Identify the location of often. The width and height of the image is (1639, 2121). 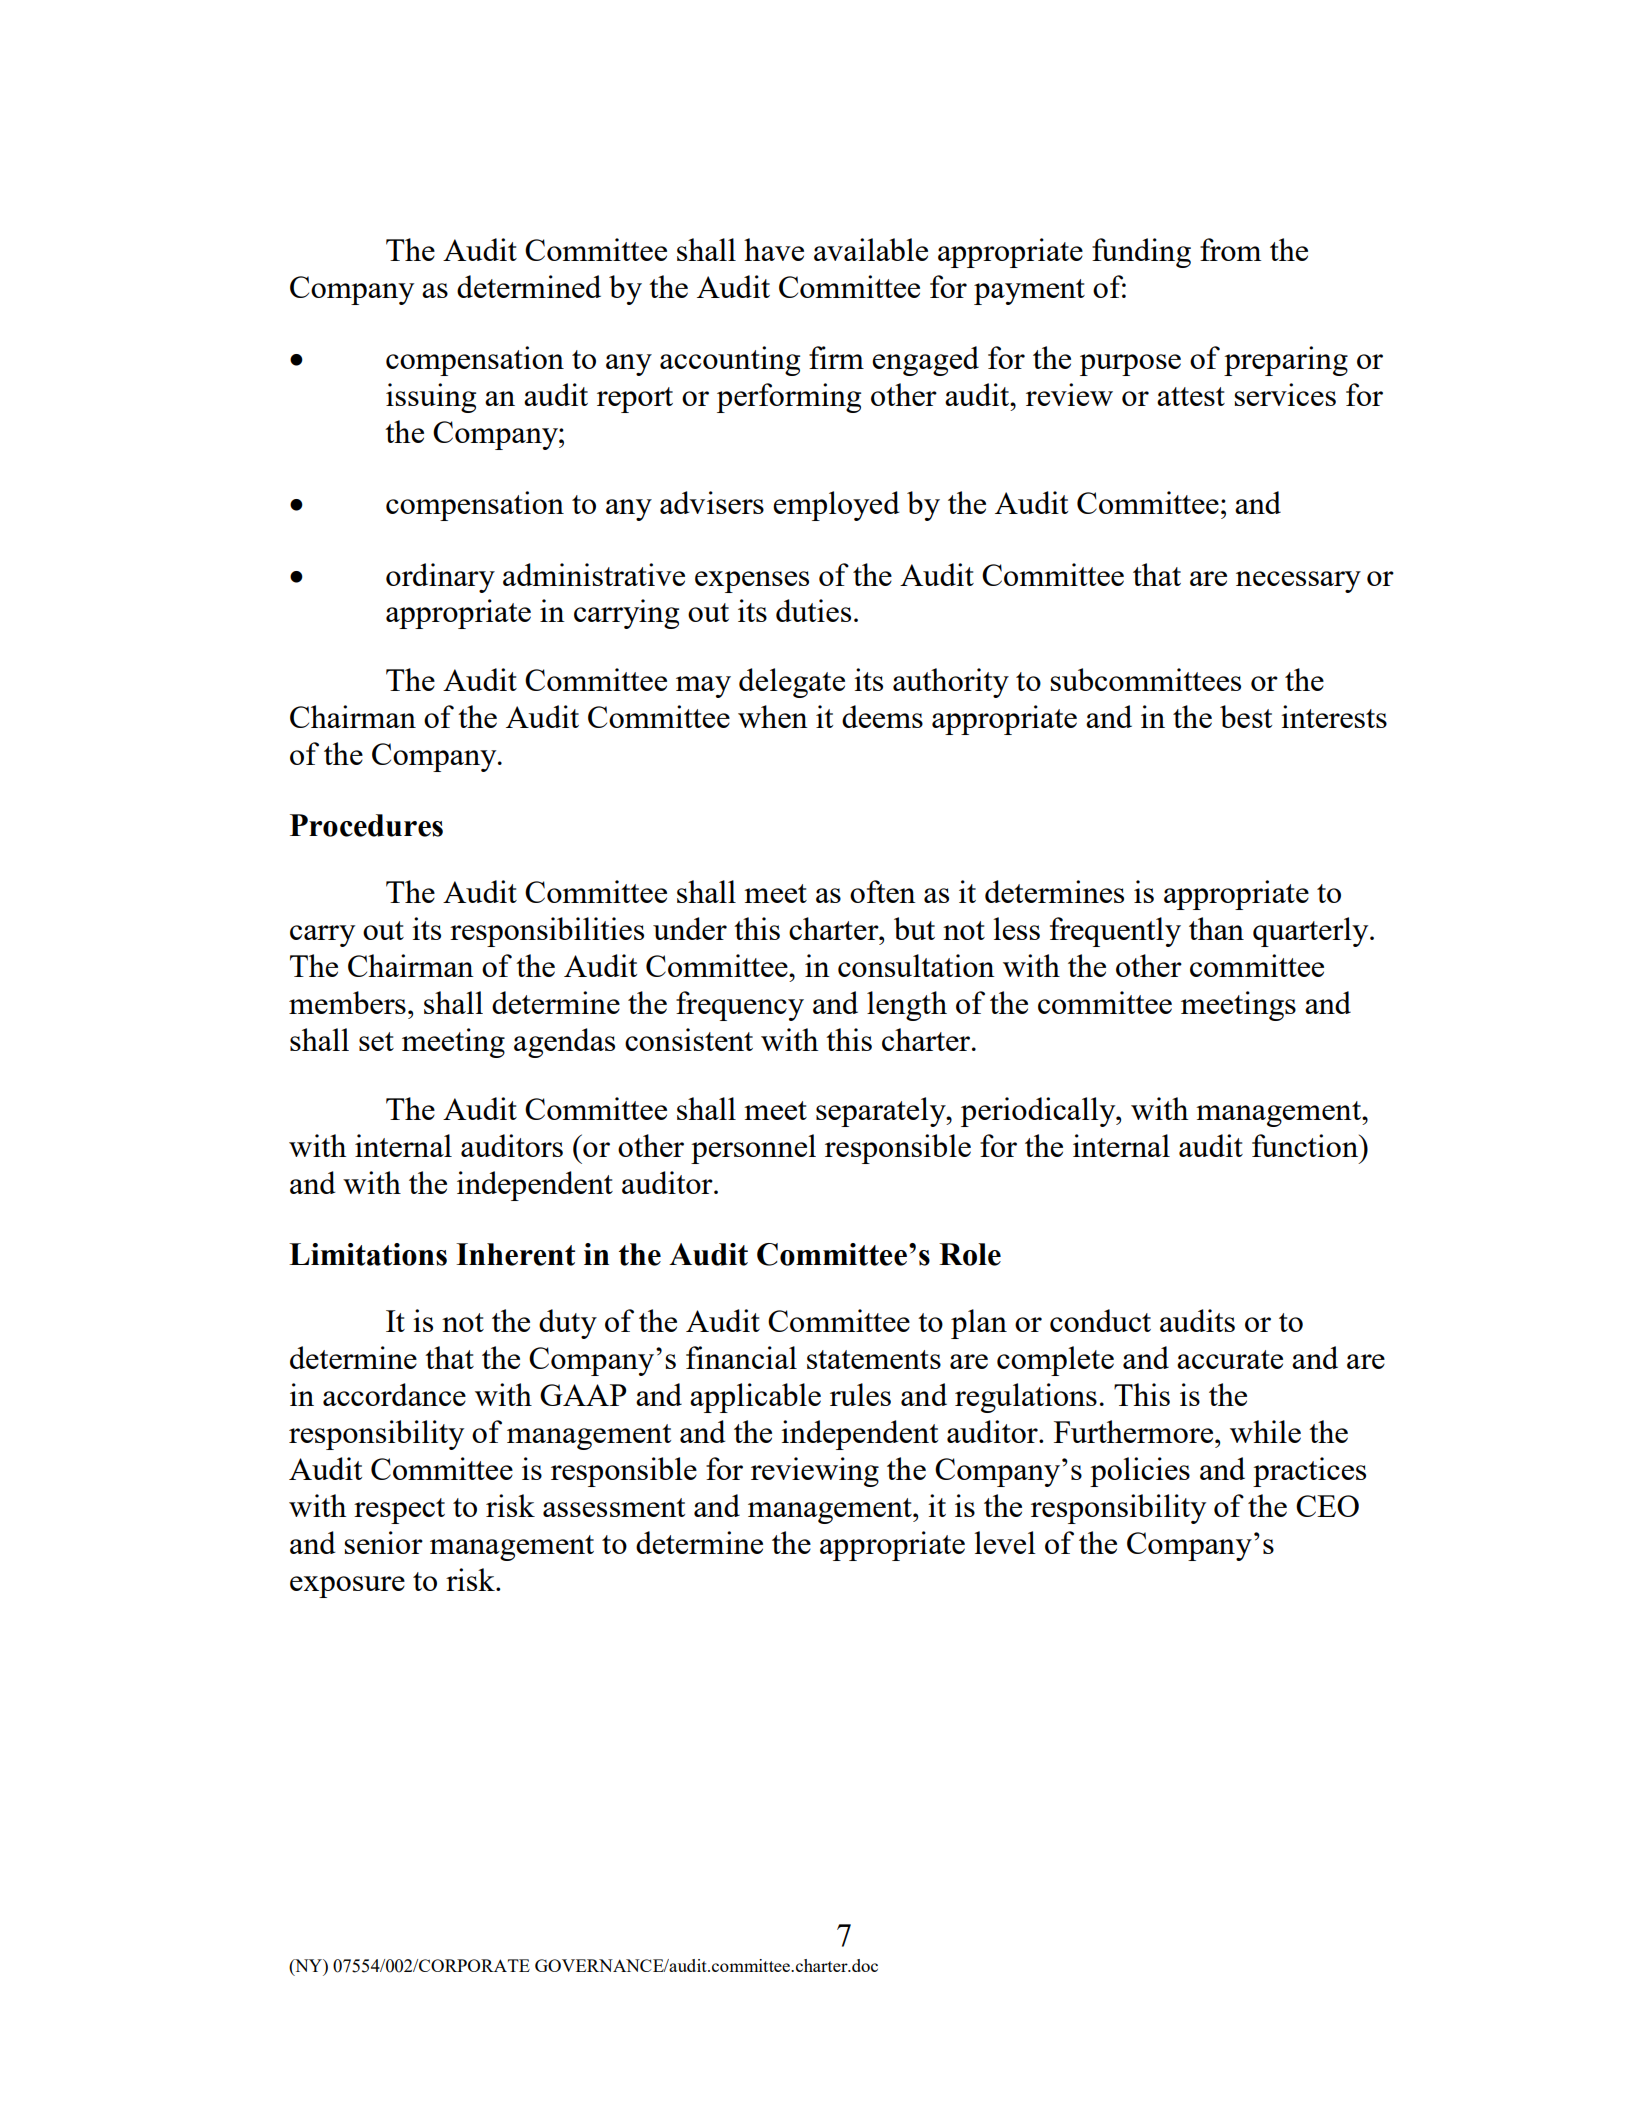
(883, 891).
